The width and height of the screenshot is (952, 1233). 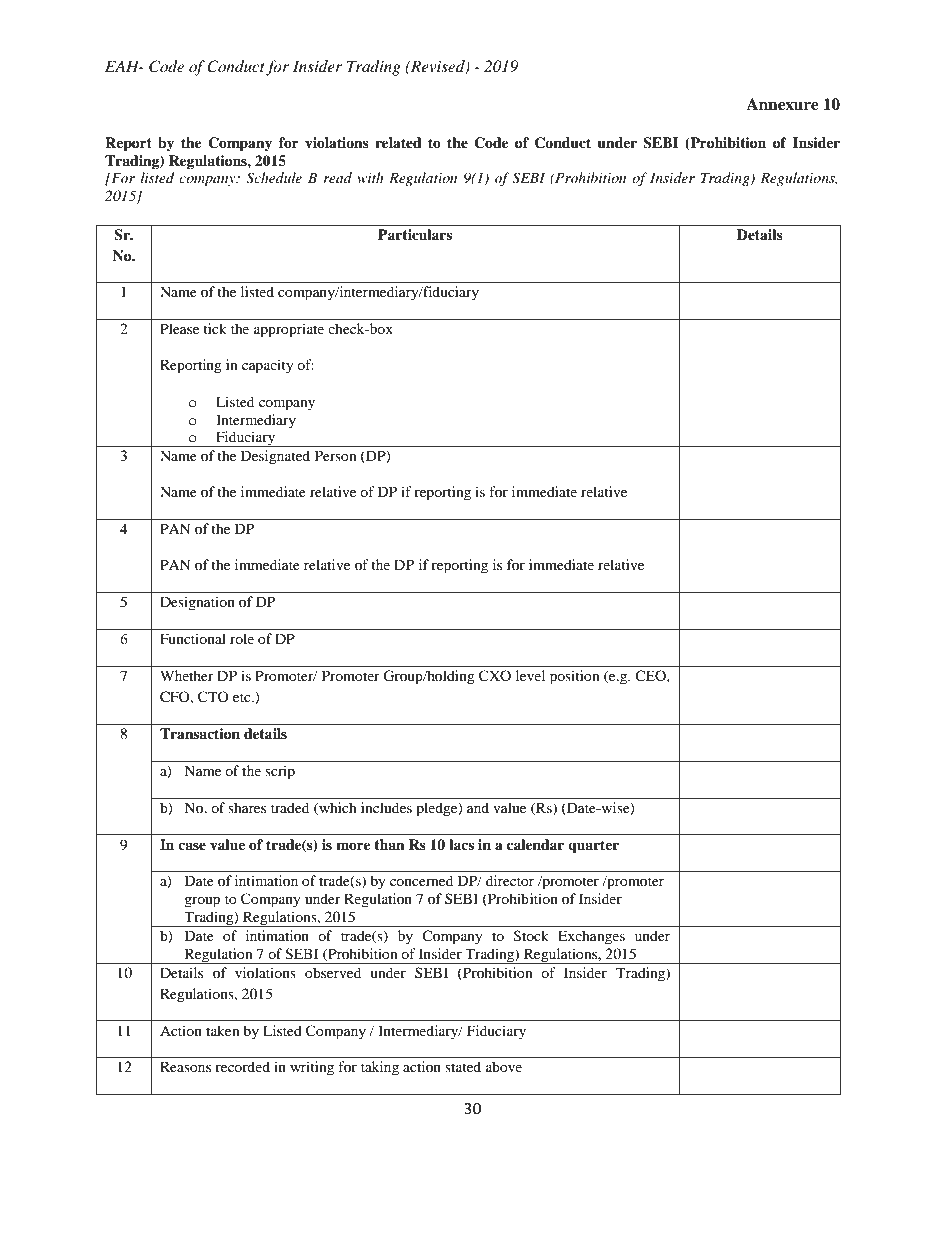 What do you see at coordinates (243, 697) in the screenshot?
I see `etc` at bounding box center [243, 697].
